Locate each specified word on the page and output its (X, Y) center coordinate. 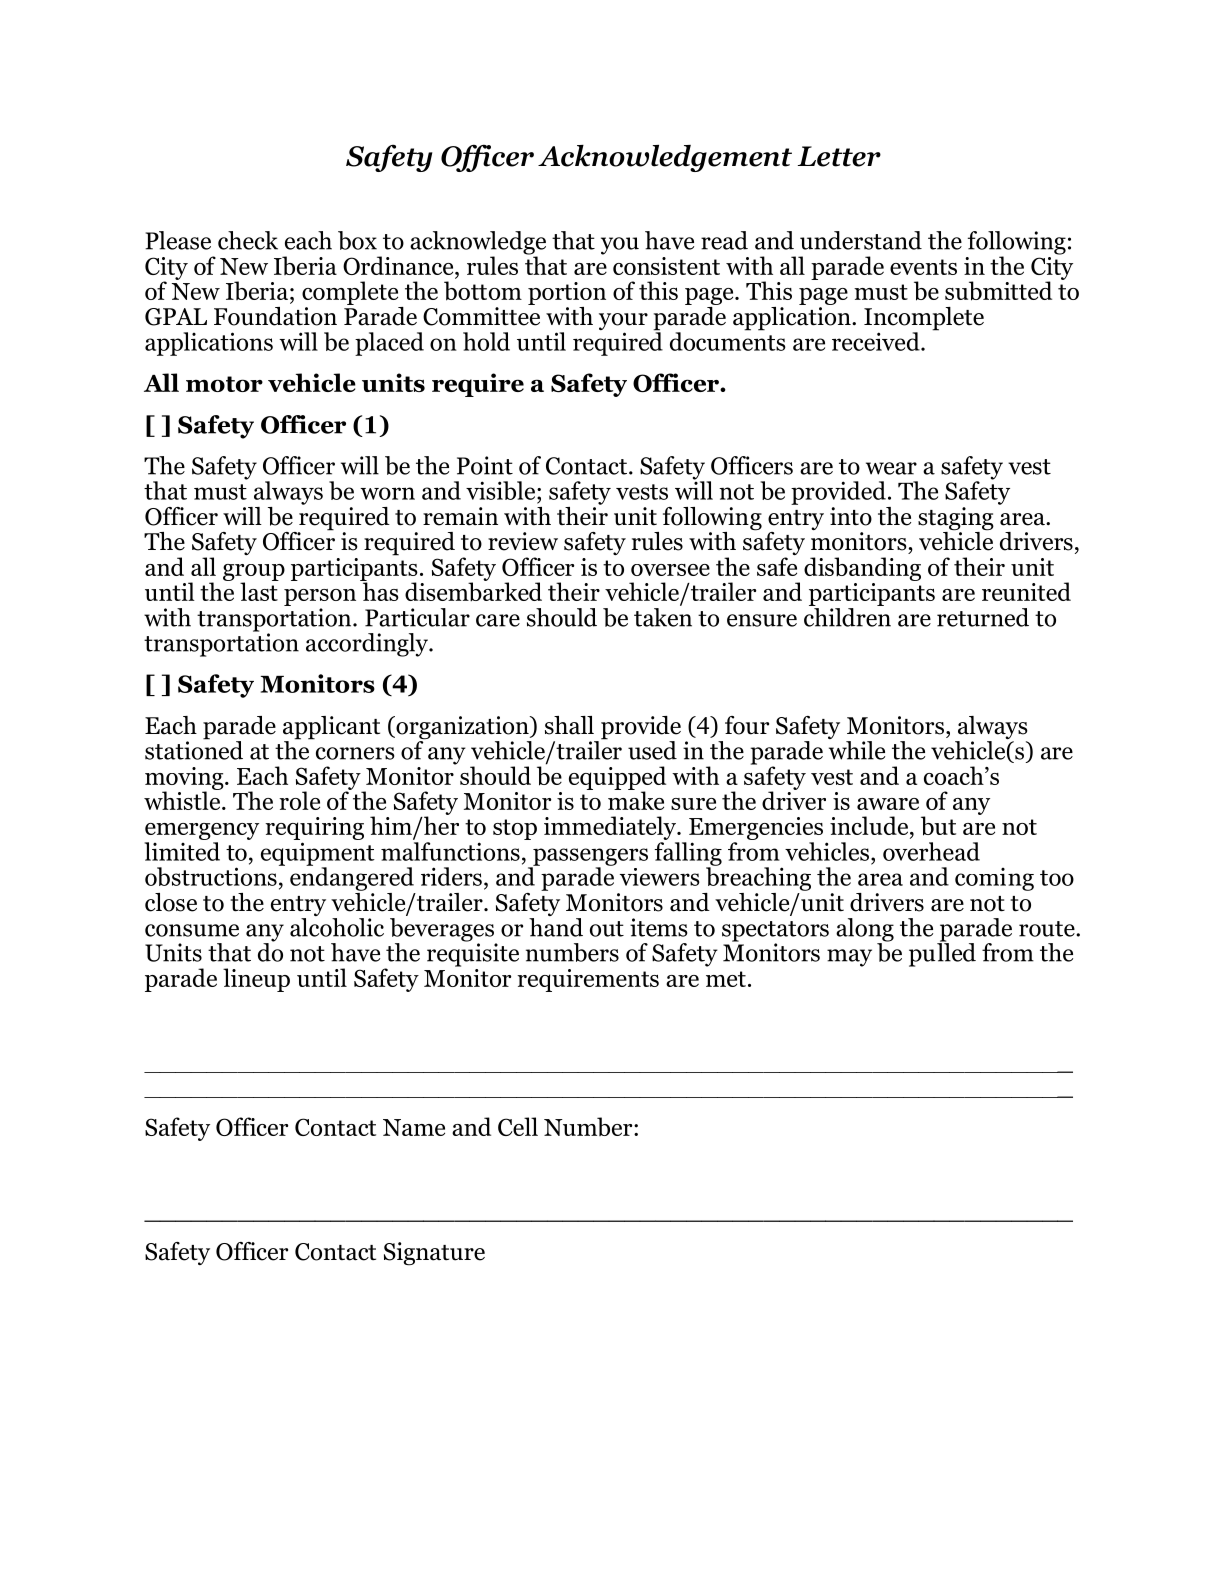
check (248, 240)
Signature (434, 1254)
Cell (518, 1126)
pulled (942, 954)
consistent (666, 266)
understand (861, 240)
